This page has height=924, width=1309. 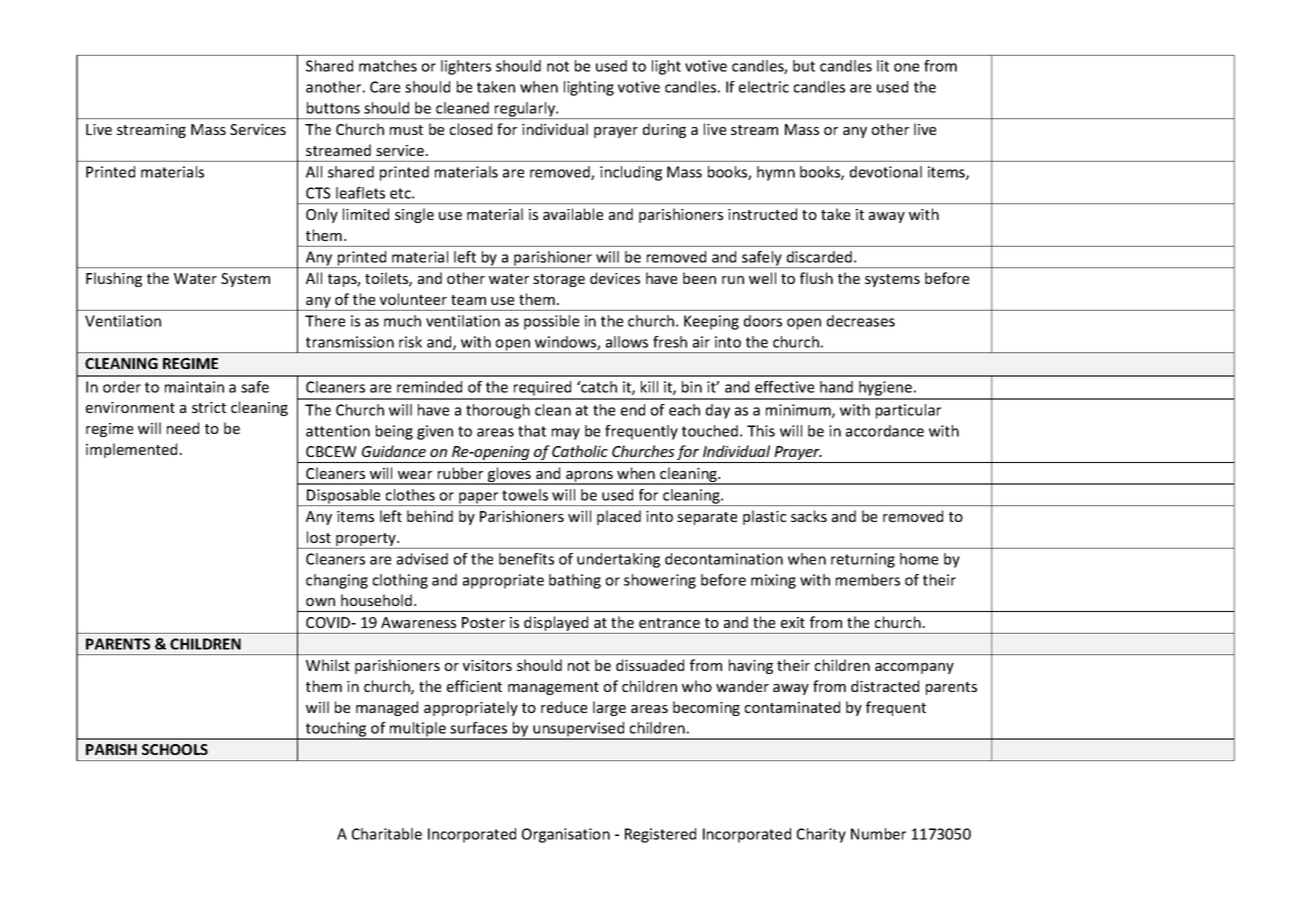 What do you see at coordinates (385, 87) in the page?
I see `Care` at bounding box center [385, 87].
